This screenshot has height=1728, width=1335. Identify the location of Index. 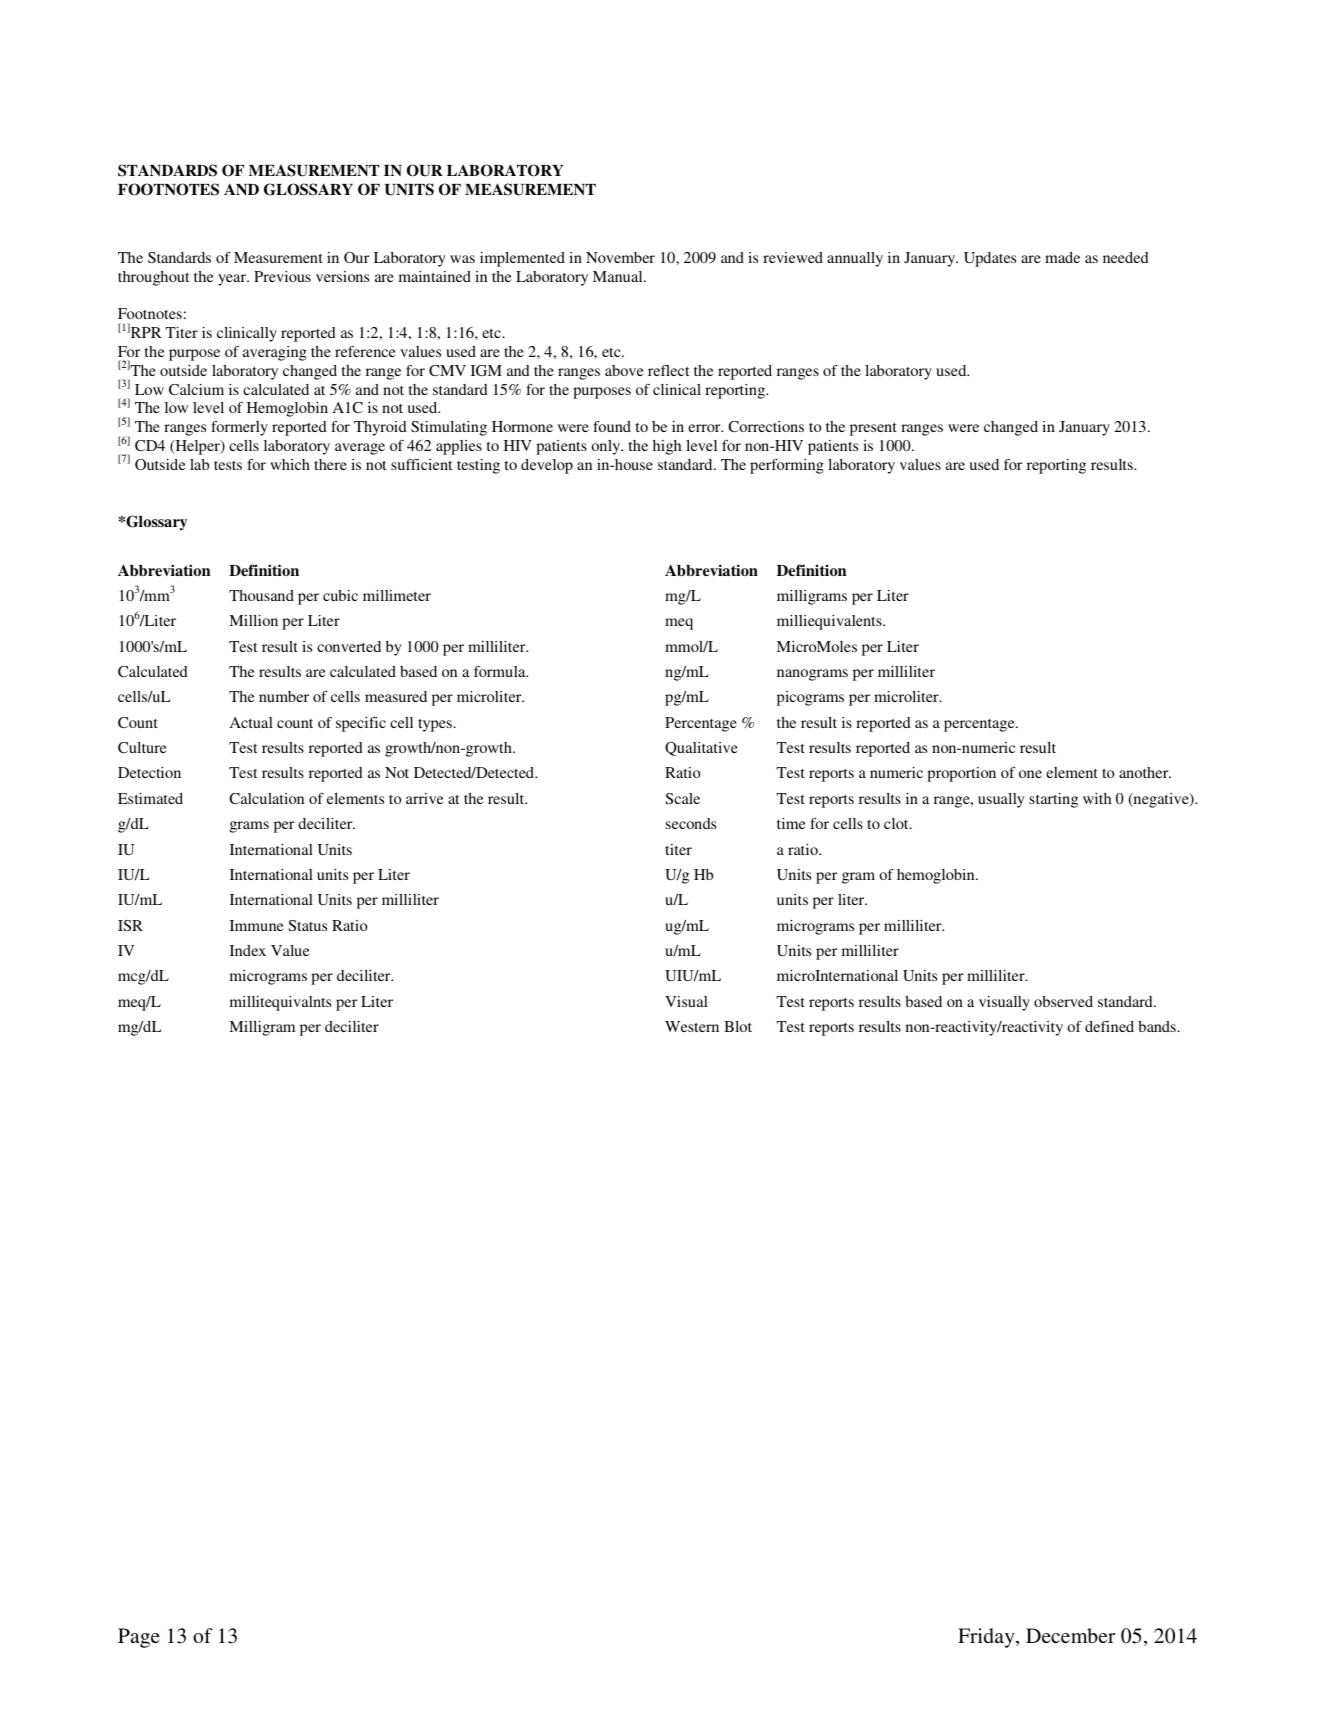
(248, 950).
